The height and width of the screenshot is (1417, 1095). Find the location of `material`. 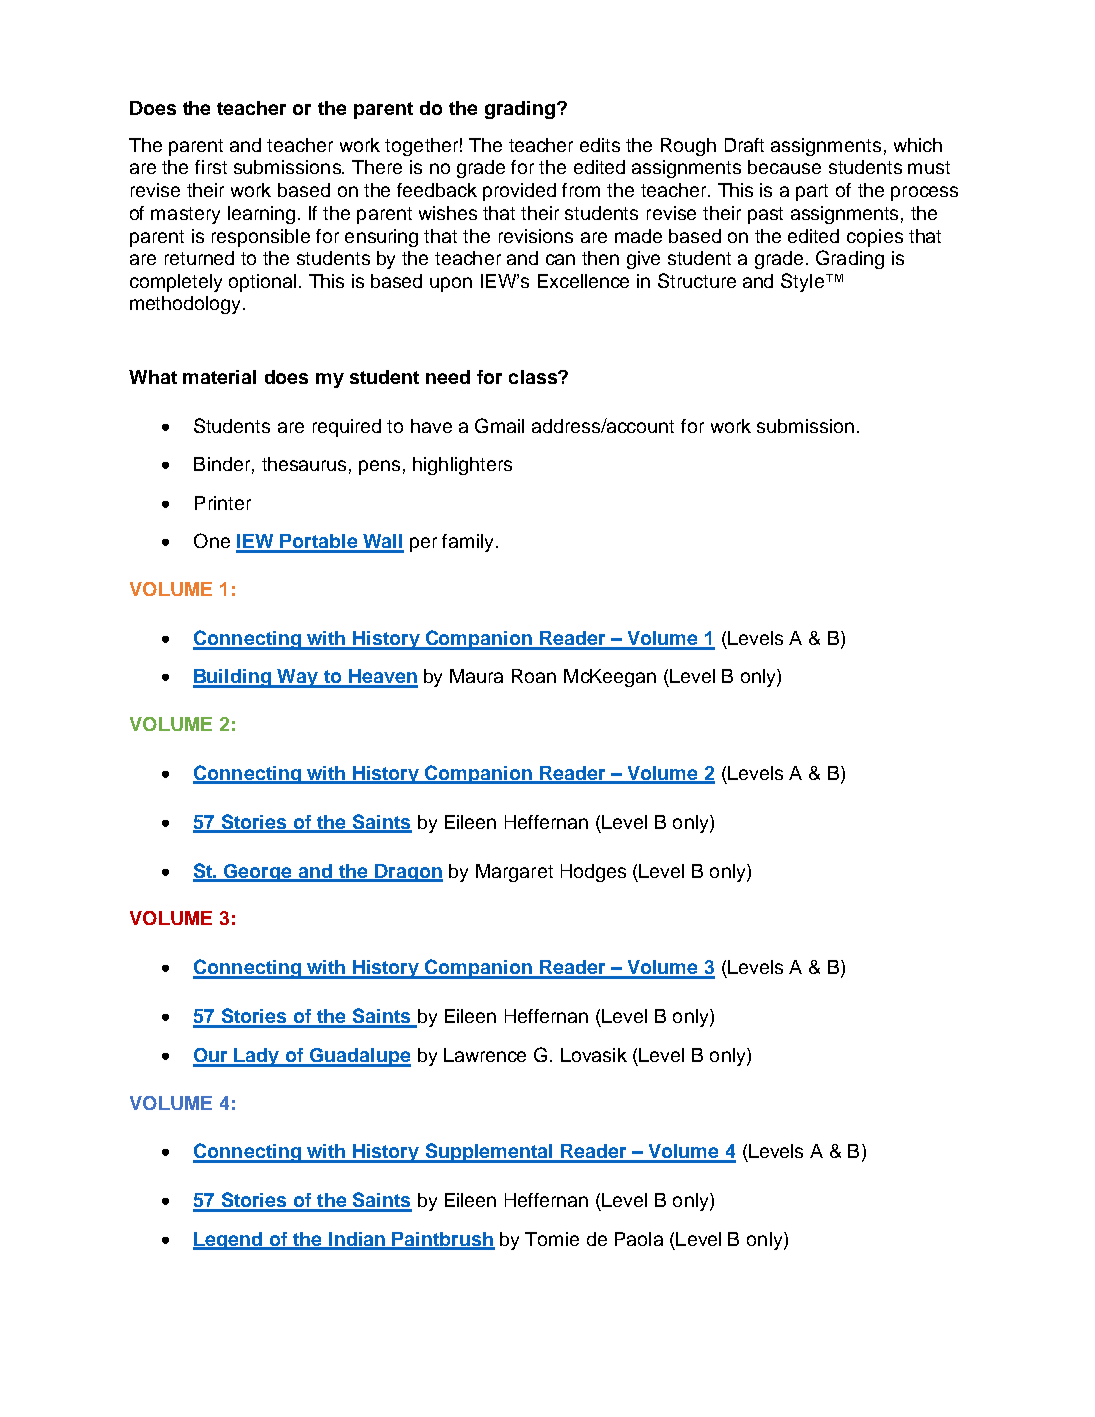

material is located at coordinates (219, 377).
